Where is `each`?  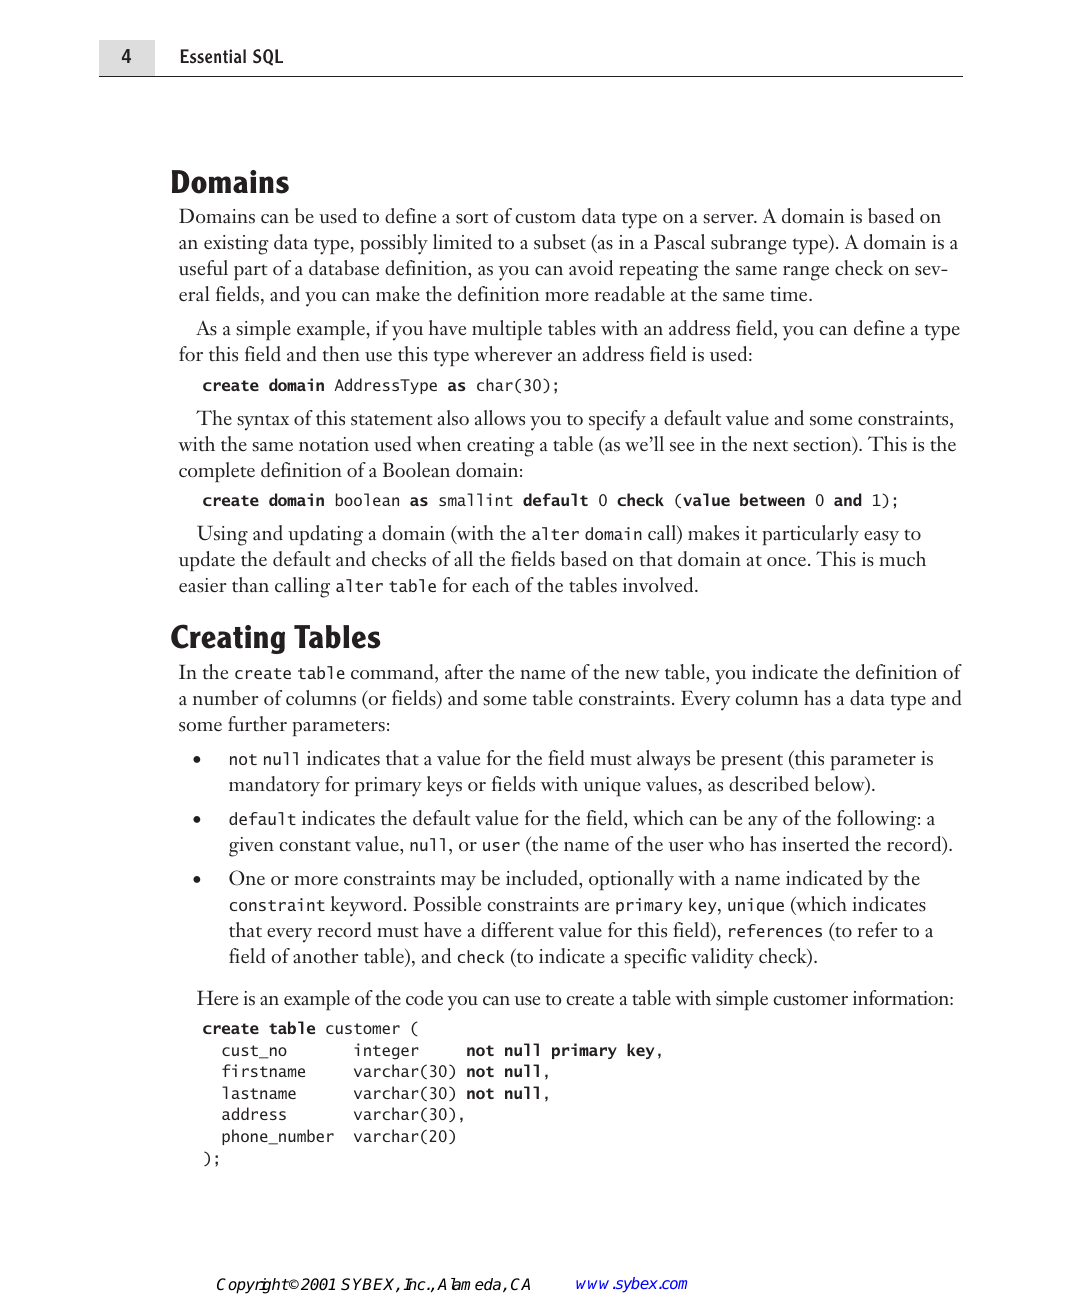
each is located at coordinates (491, 585).
